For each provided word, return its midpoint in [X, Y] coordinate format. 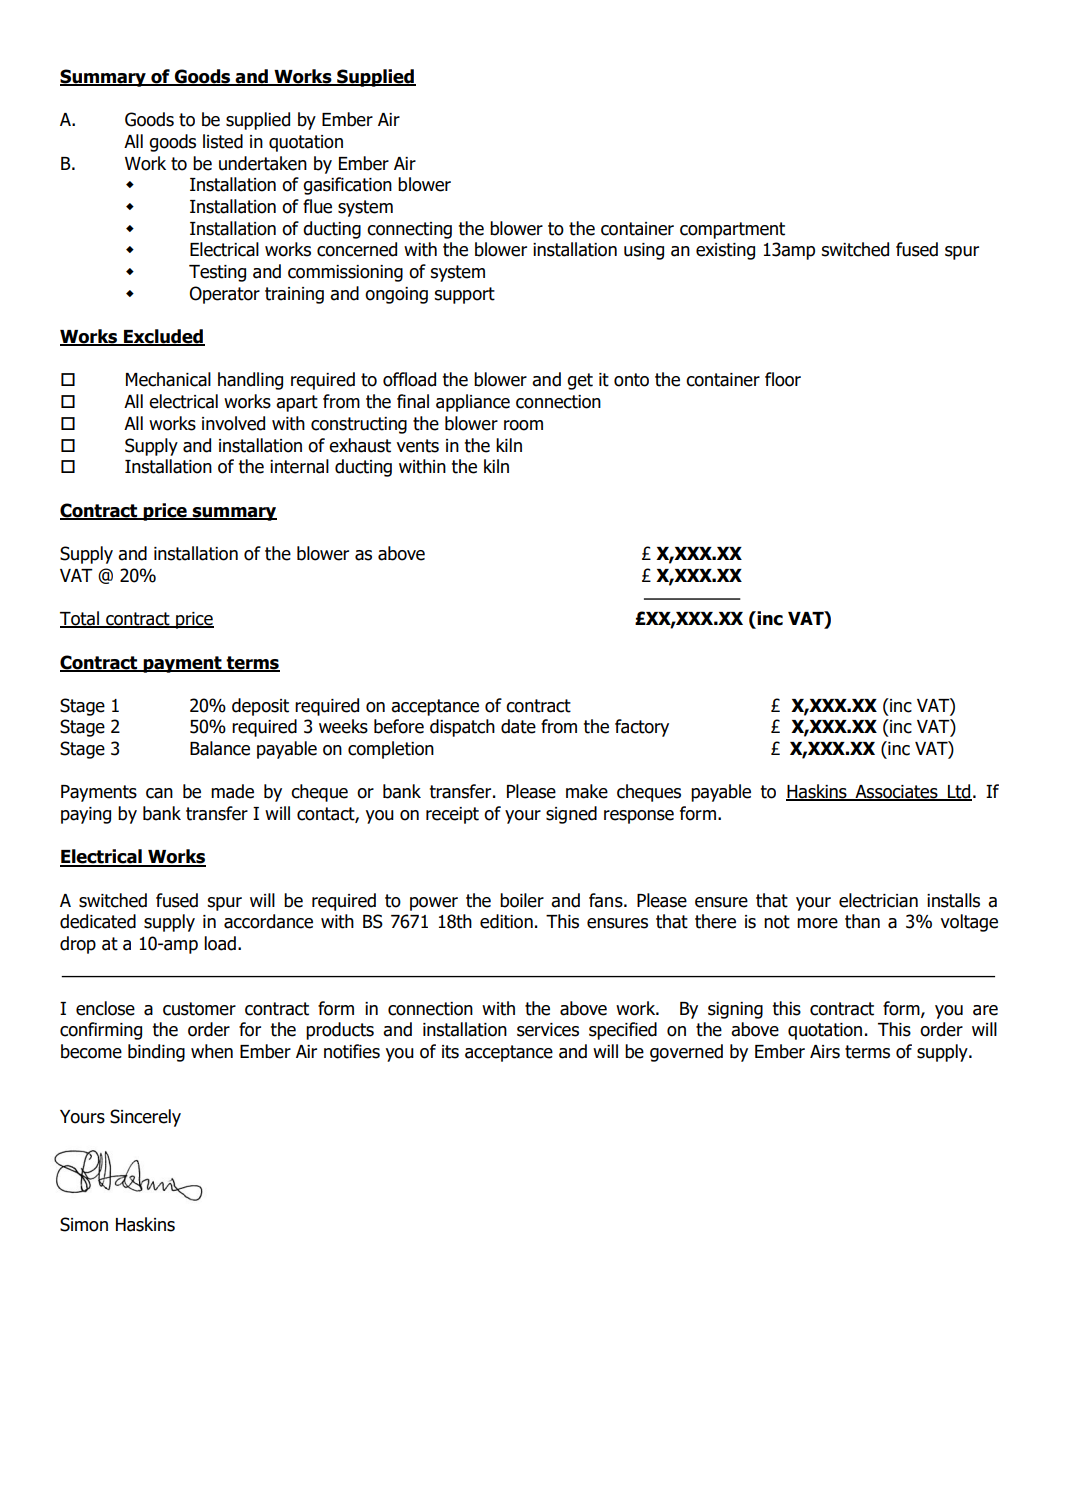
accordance [268, 921]
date [518, 726]
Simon [84, 1224]
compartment [732, 230]
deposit [260, 707]
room [523, 425]
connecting [409, 230]
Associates [896, 793]
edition [506, 921]
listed [223, 141]
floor [783, 379]
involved [233, 423]
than [862, 921]
